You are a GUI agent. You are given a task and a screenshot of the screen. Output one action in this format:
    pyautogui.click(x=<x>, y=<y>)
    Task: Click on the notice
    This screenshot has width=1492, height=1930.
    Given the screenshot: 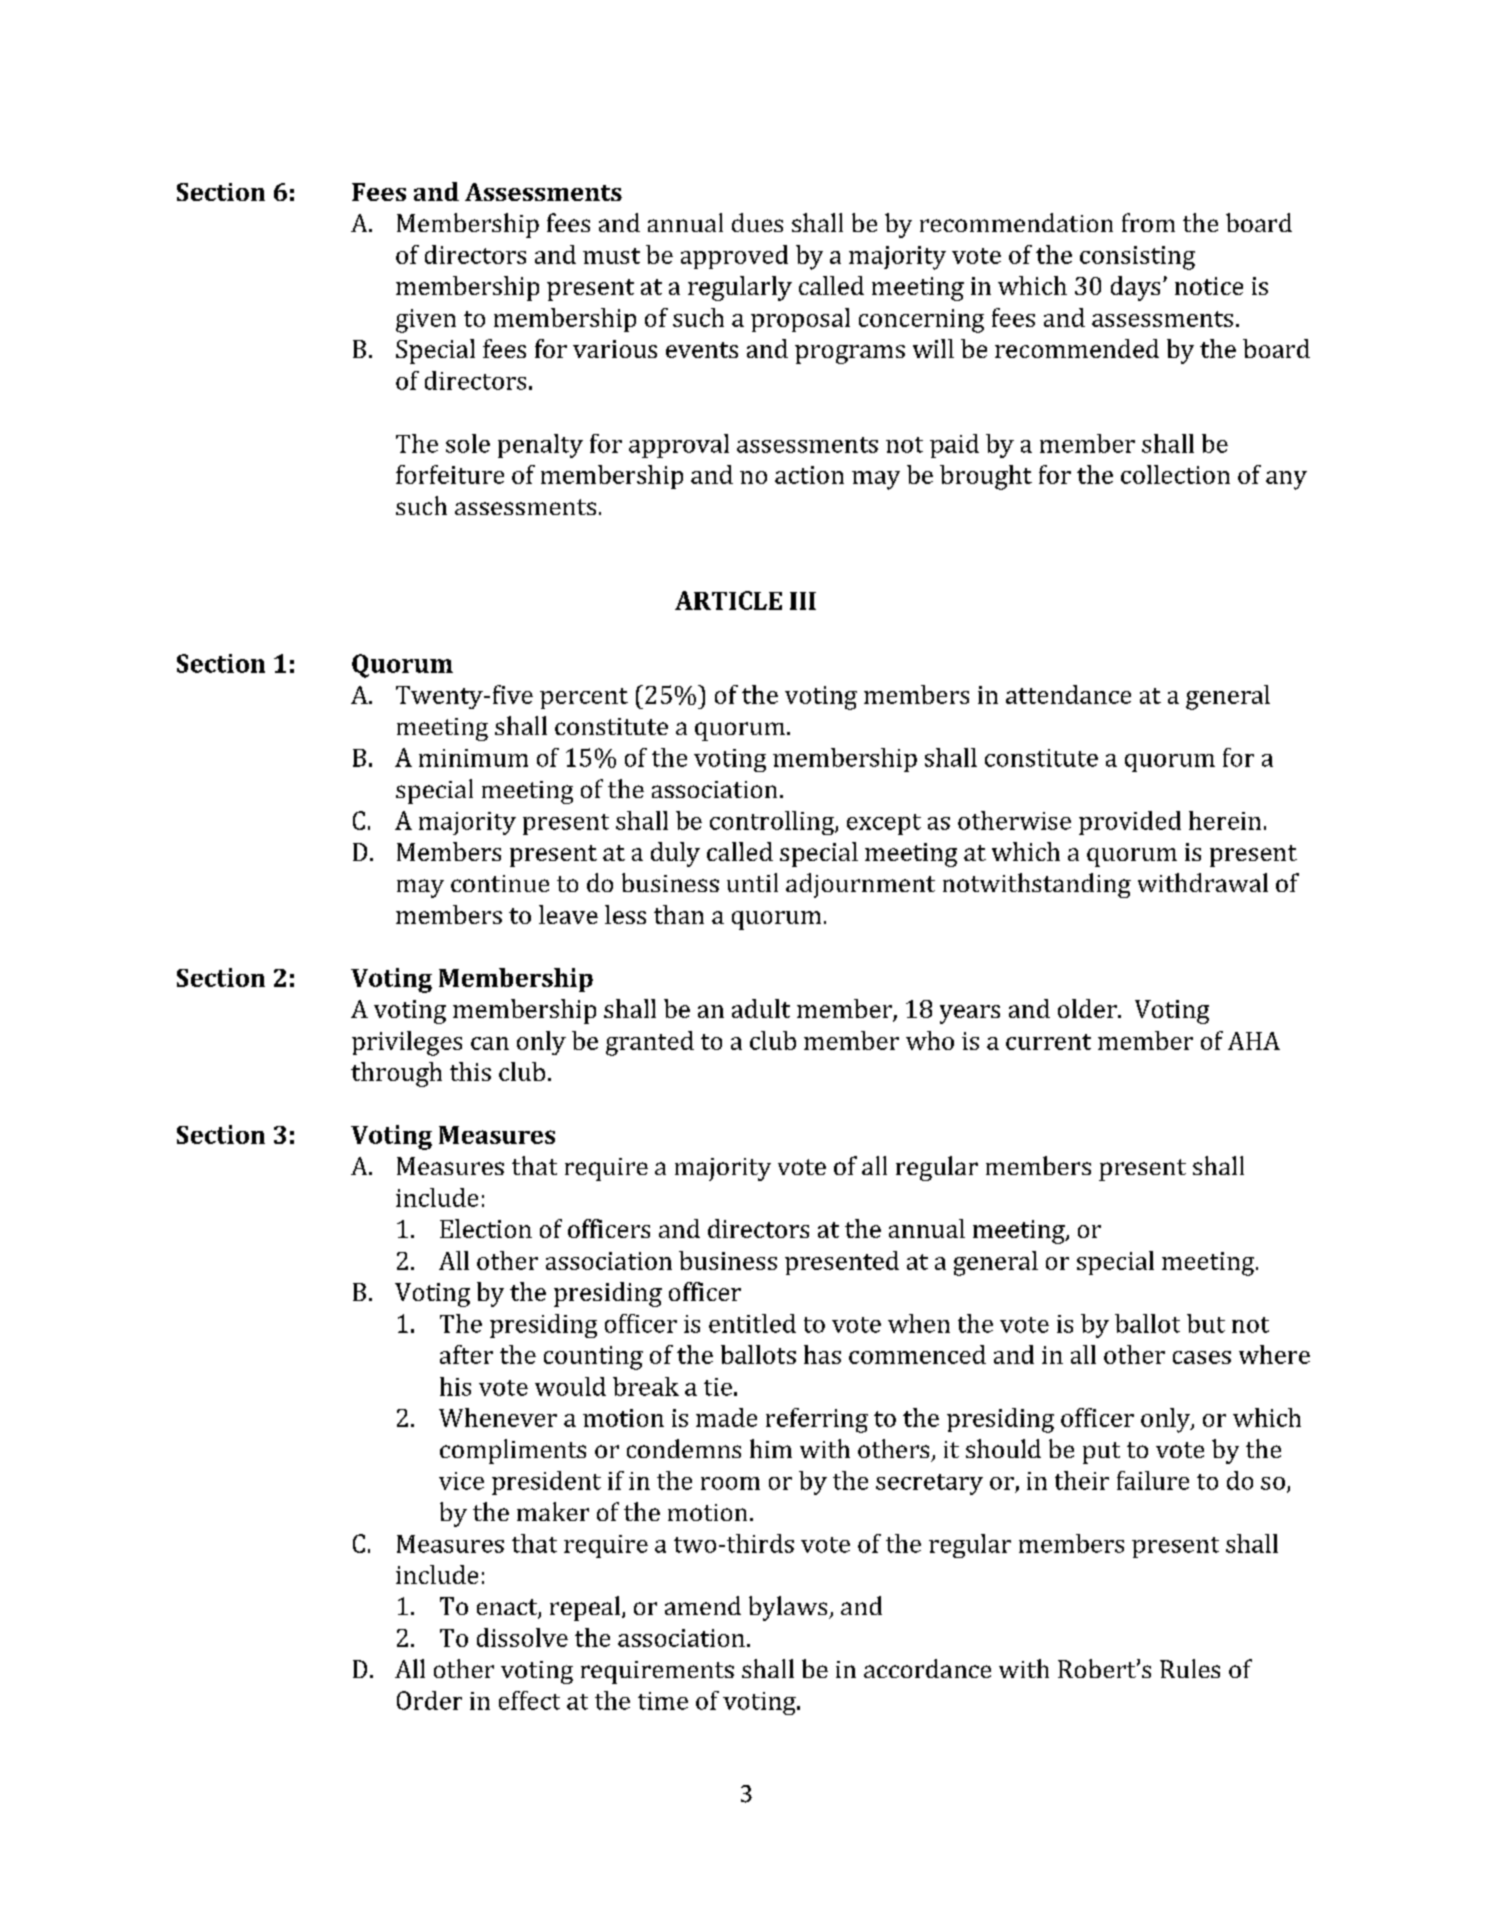 What is the action you would take?
    pyautogui.click(x=1209, y=286)
